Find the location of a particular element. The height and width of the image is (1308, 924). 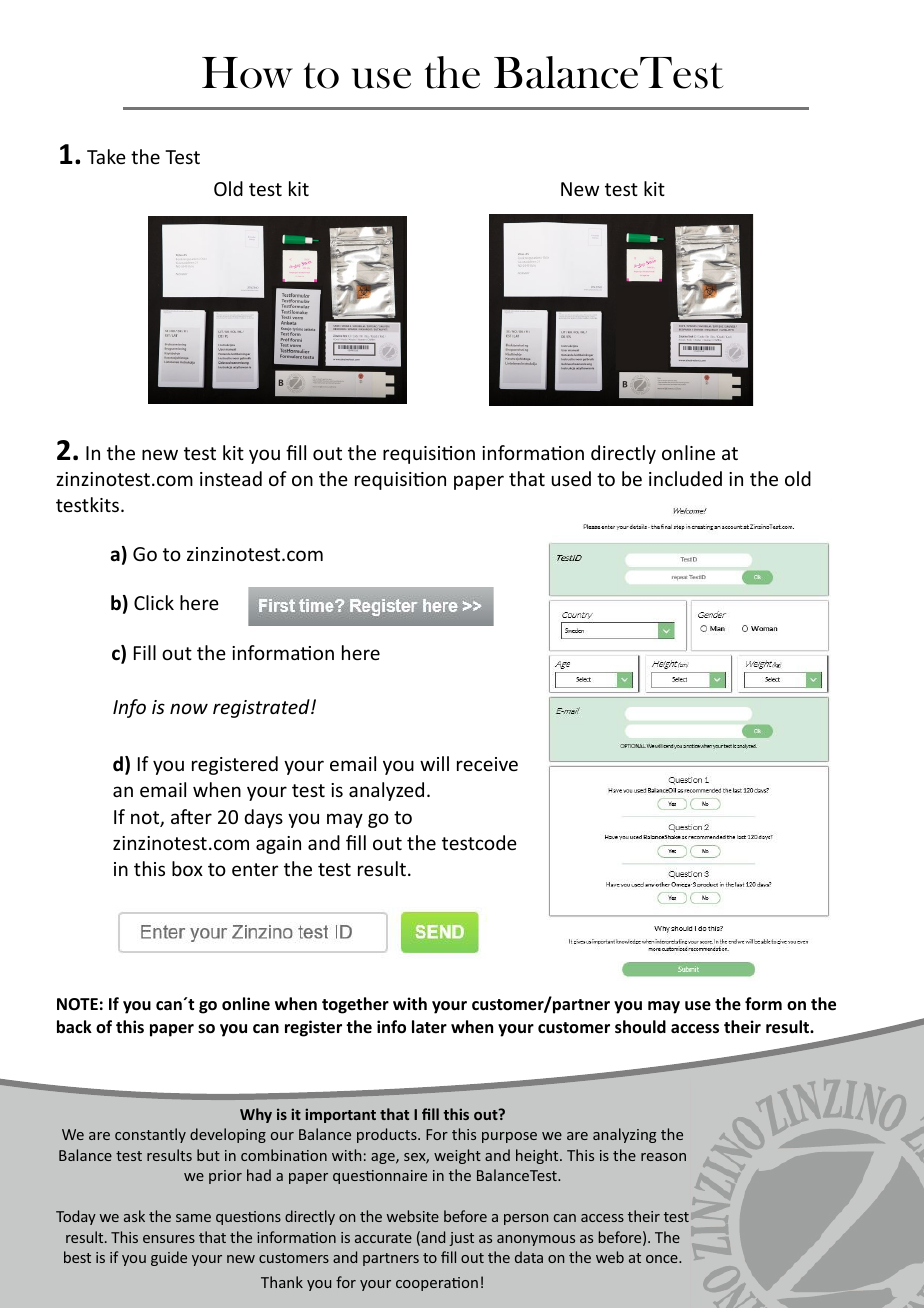

accurate is located at coordinates (383, 1238).
